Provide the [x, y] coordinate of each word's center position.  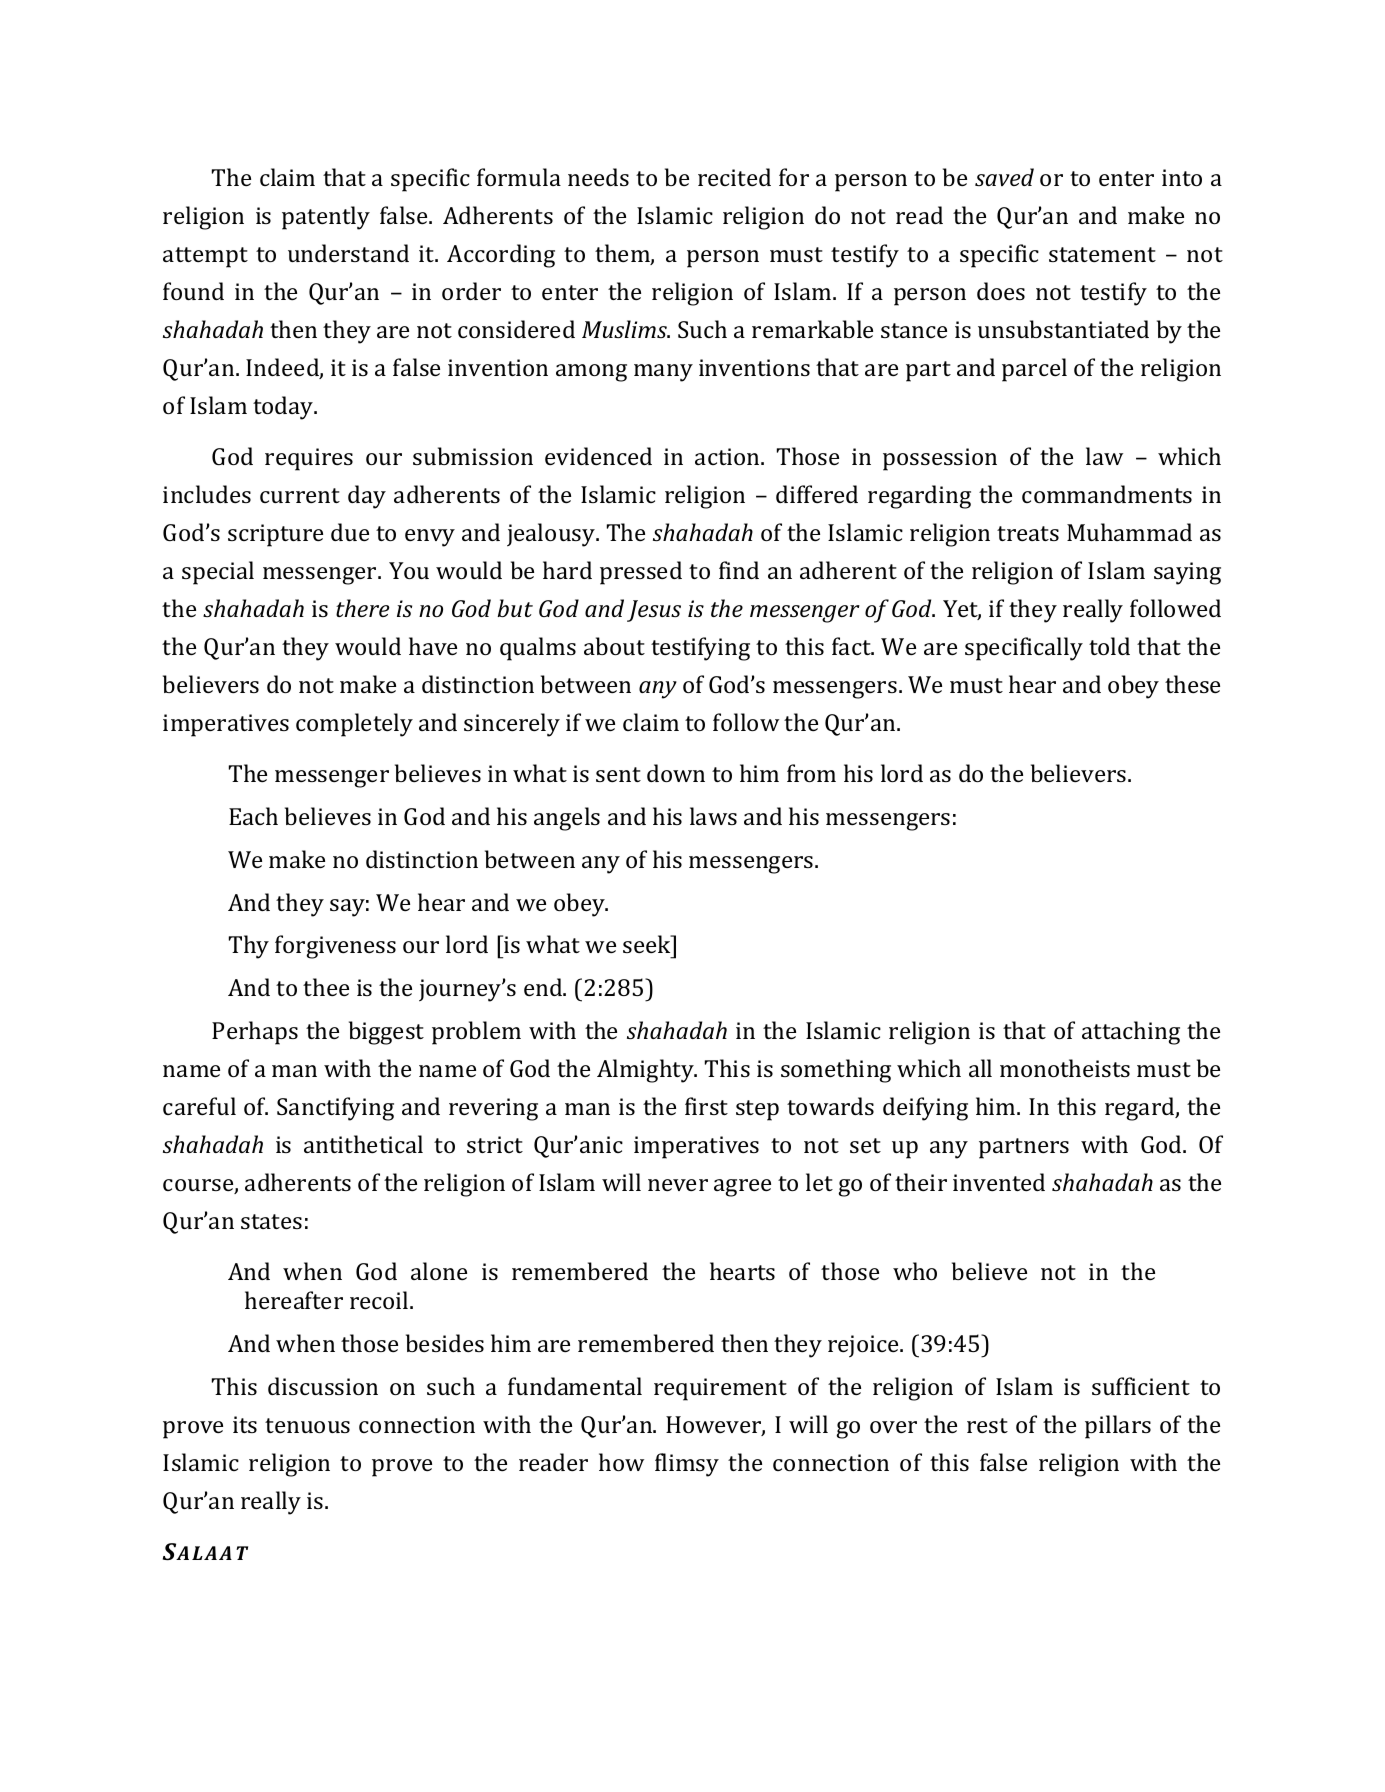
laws [713, 816]
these [1192, 684]
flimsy [687, 1465]
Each [253, 816]
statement [1102, 254]
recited [734, 177]
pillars [1118, 1427]
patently [326, 218]
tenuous [307, 1425]
